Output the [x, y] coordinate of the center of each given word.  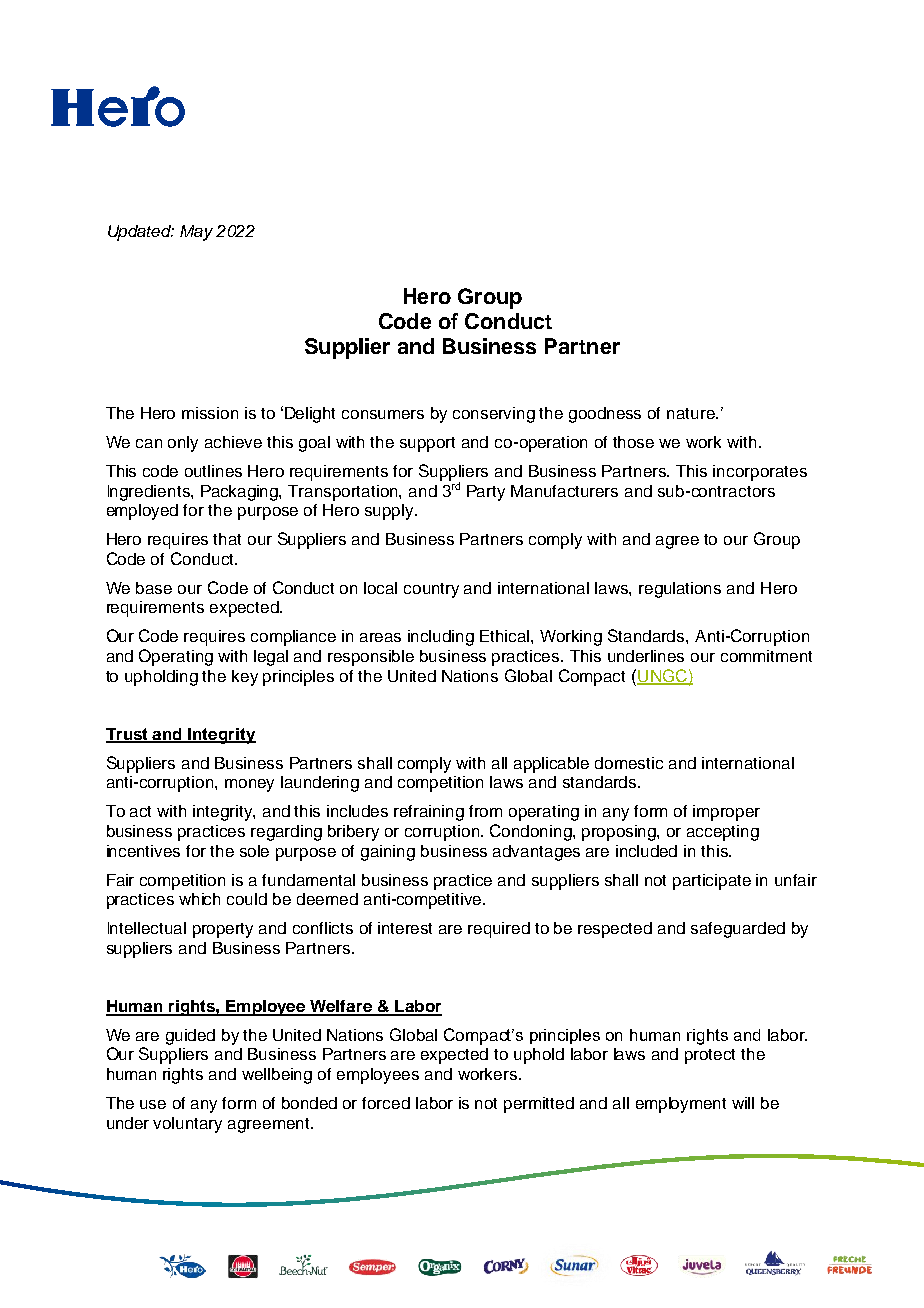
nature [692, 413]
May [196, 233]
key [245, 678]
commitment [766, 656]
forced [386, 1103]
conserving [494, 415]
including [441, 638]
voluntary [187, 1125]
